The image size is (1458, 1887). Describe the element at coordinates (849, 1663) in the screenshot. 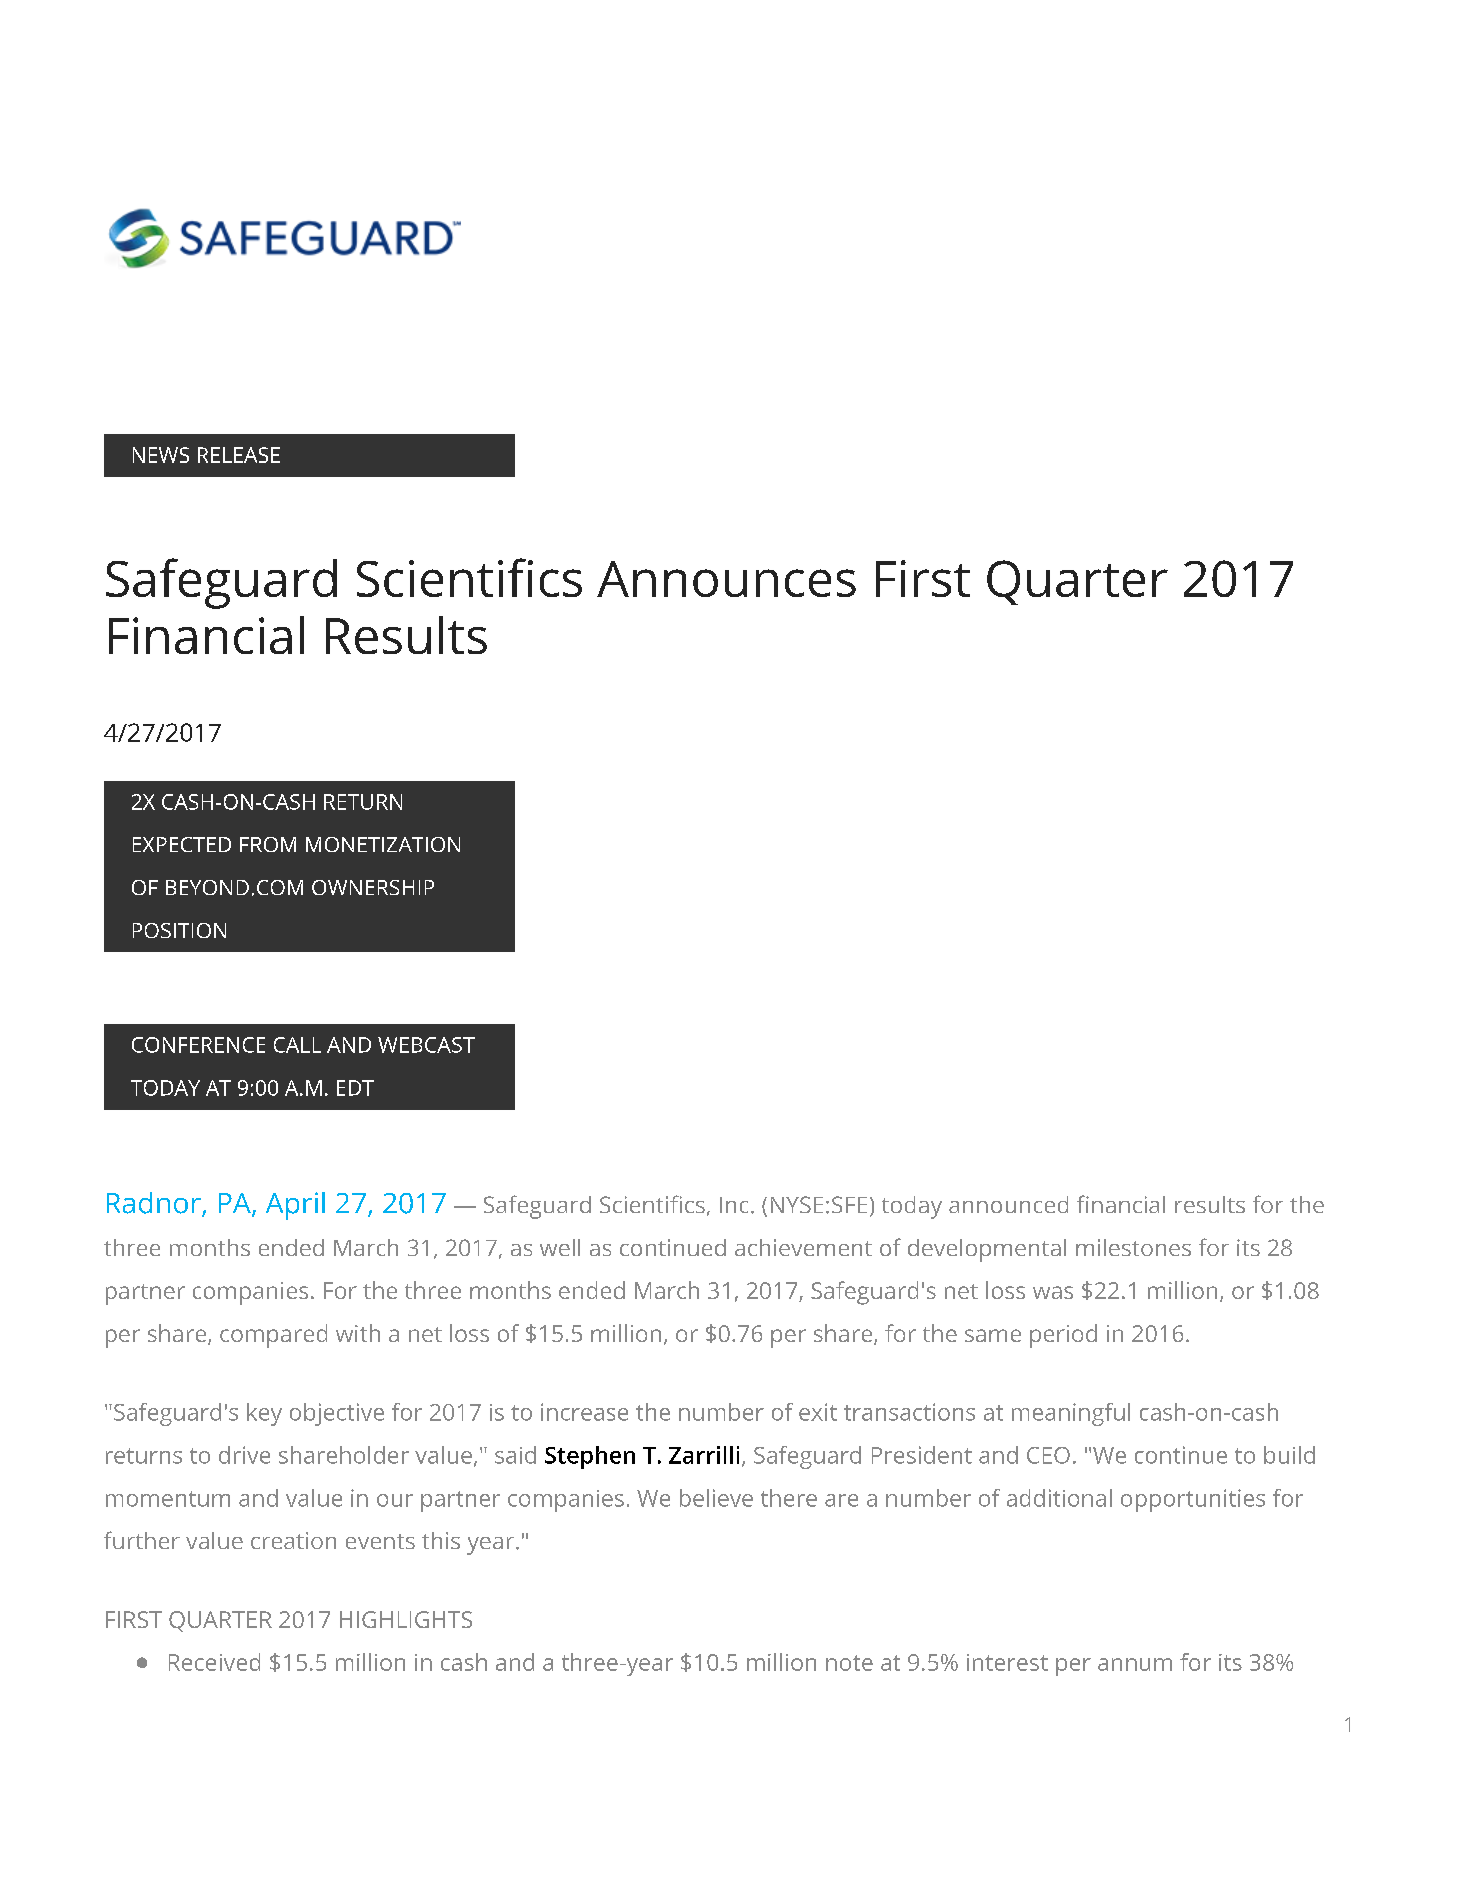

I see `note` at that location.
